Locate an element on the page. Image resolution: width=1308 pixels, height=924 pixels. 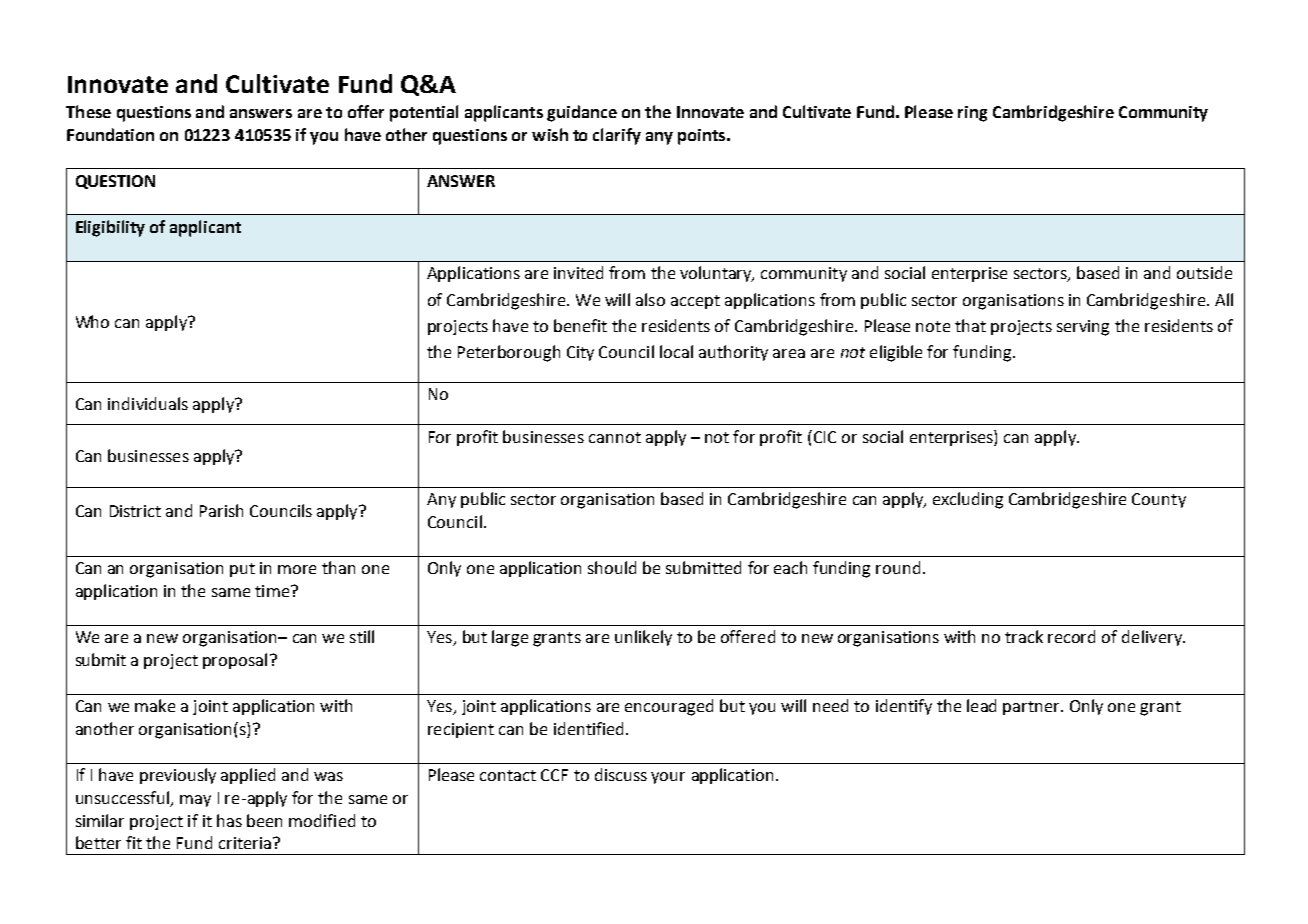
Parish is located at coordinates (221, 510).
